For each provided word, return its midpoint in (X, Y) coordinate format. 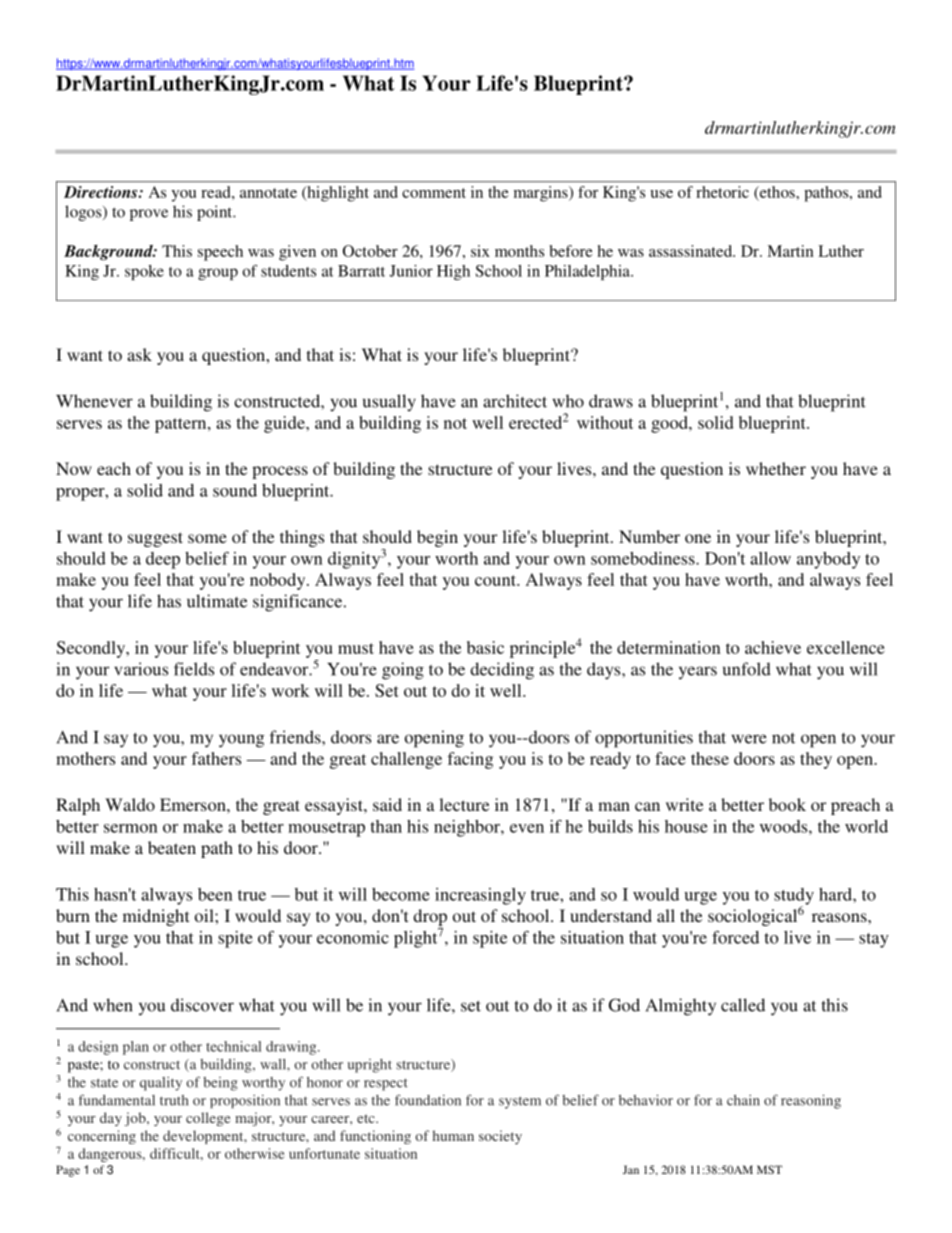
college (208, 1119)
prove (149, 215)
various (141, 669)
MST (769, 1169)
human (453, 1135)
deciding (502, 671)
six (480, 251)
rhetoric (723, 192)
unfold (747, 669)
